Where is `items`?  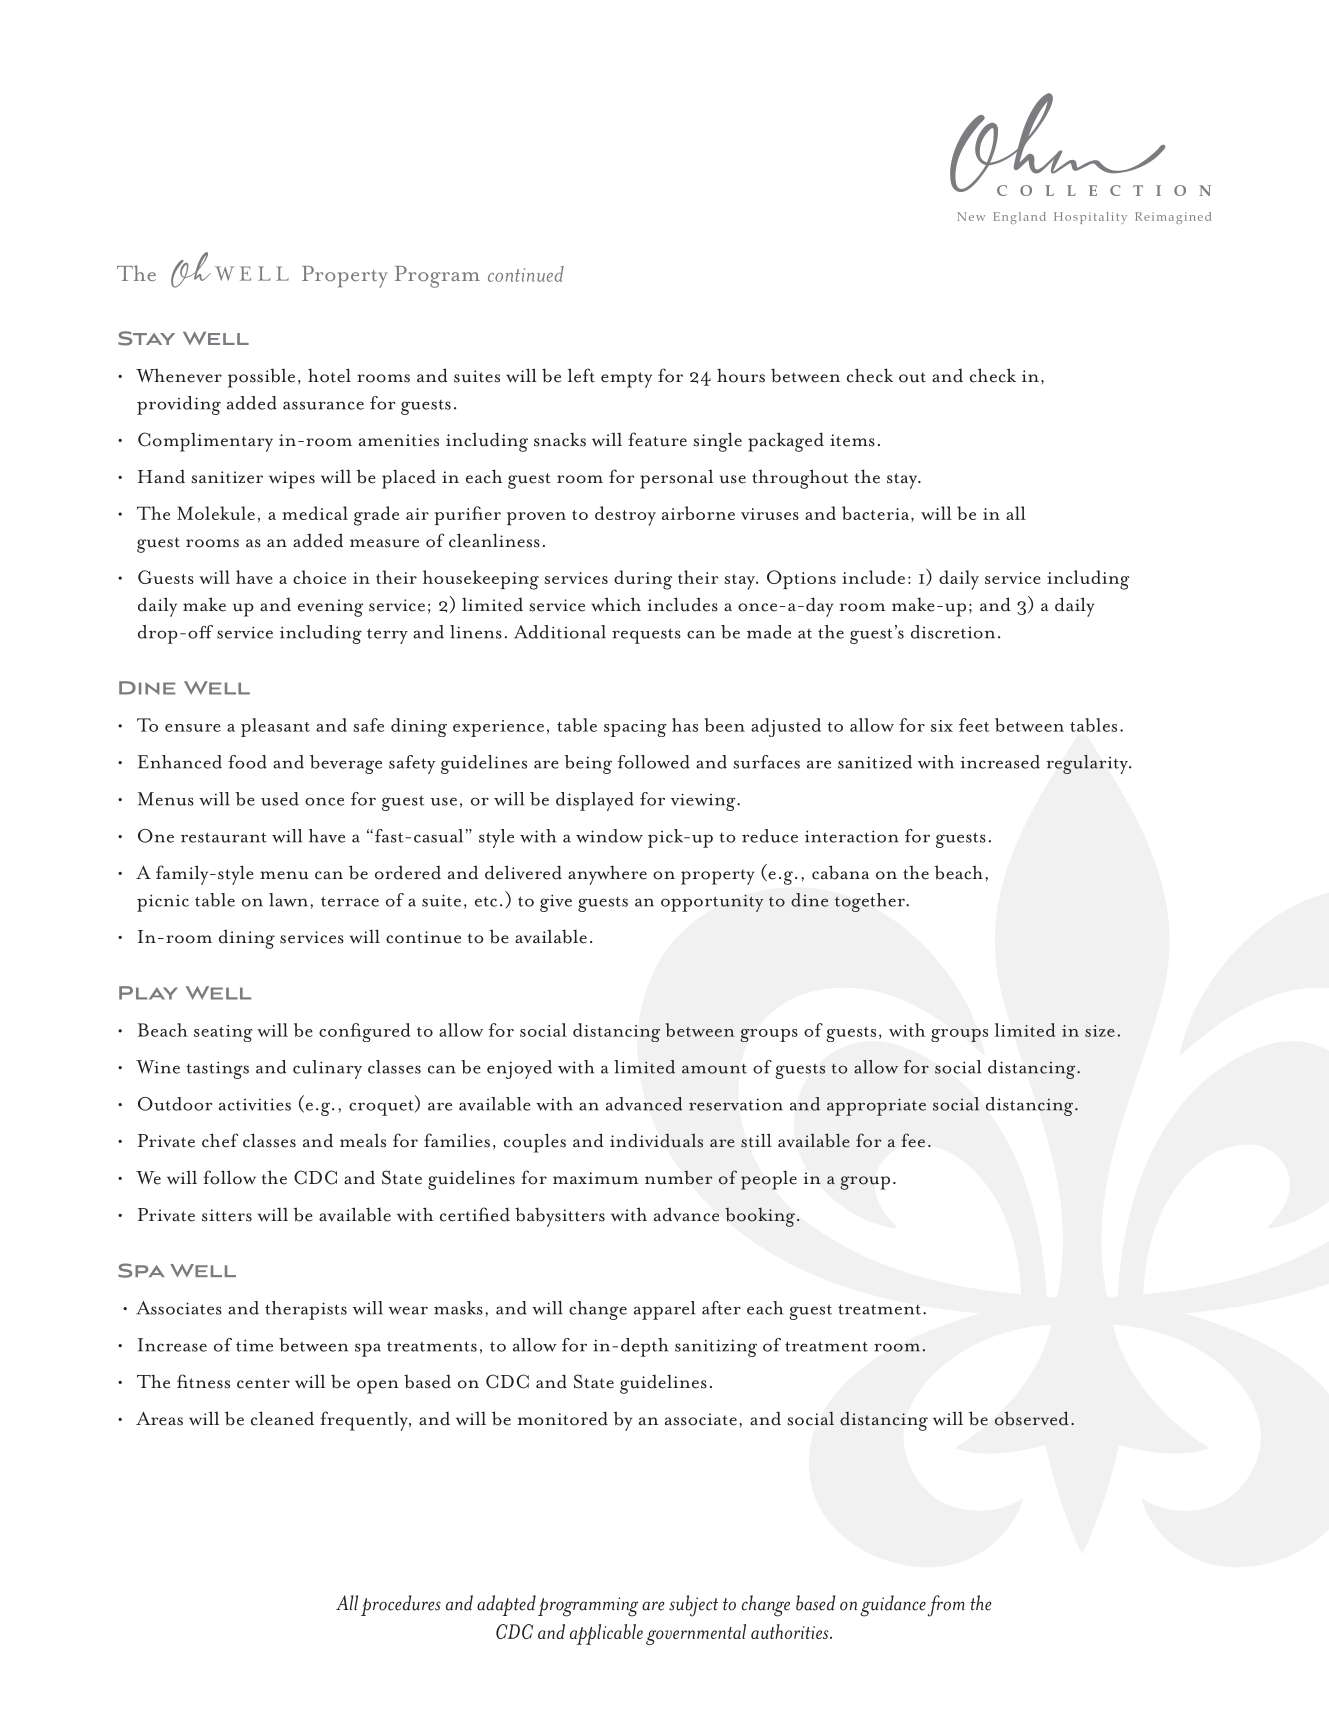 items is located at coordinates (852, 440).
